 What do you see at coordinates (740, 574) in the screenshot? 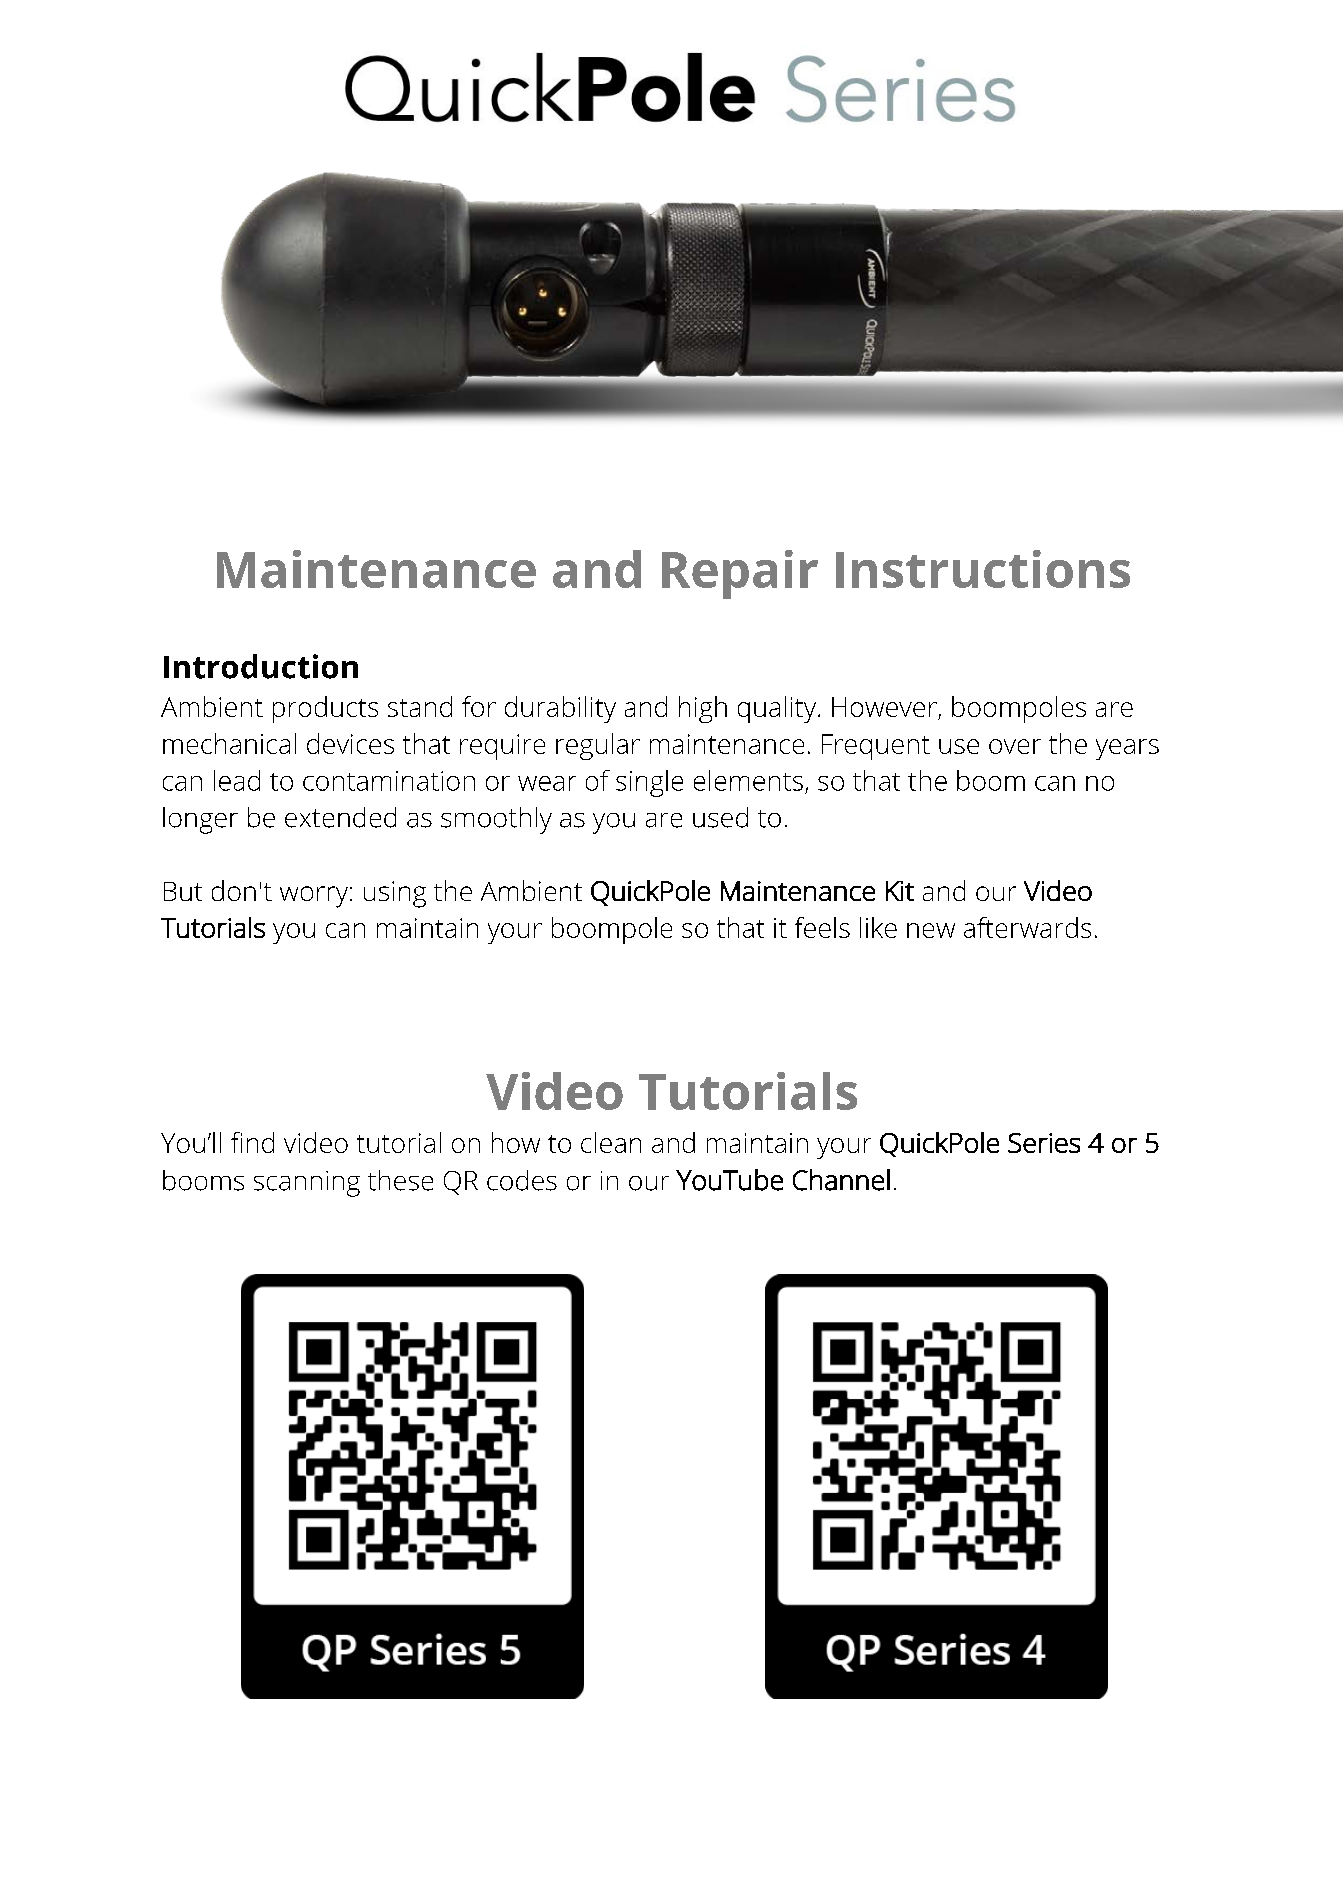
I see `Repair` at bounding box center [740, 574].
